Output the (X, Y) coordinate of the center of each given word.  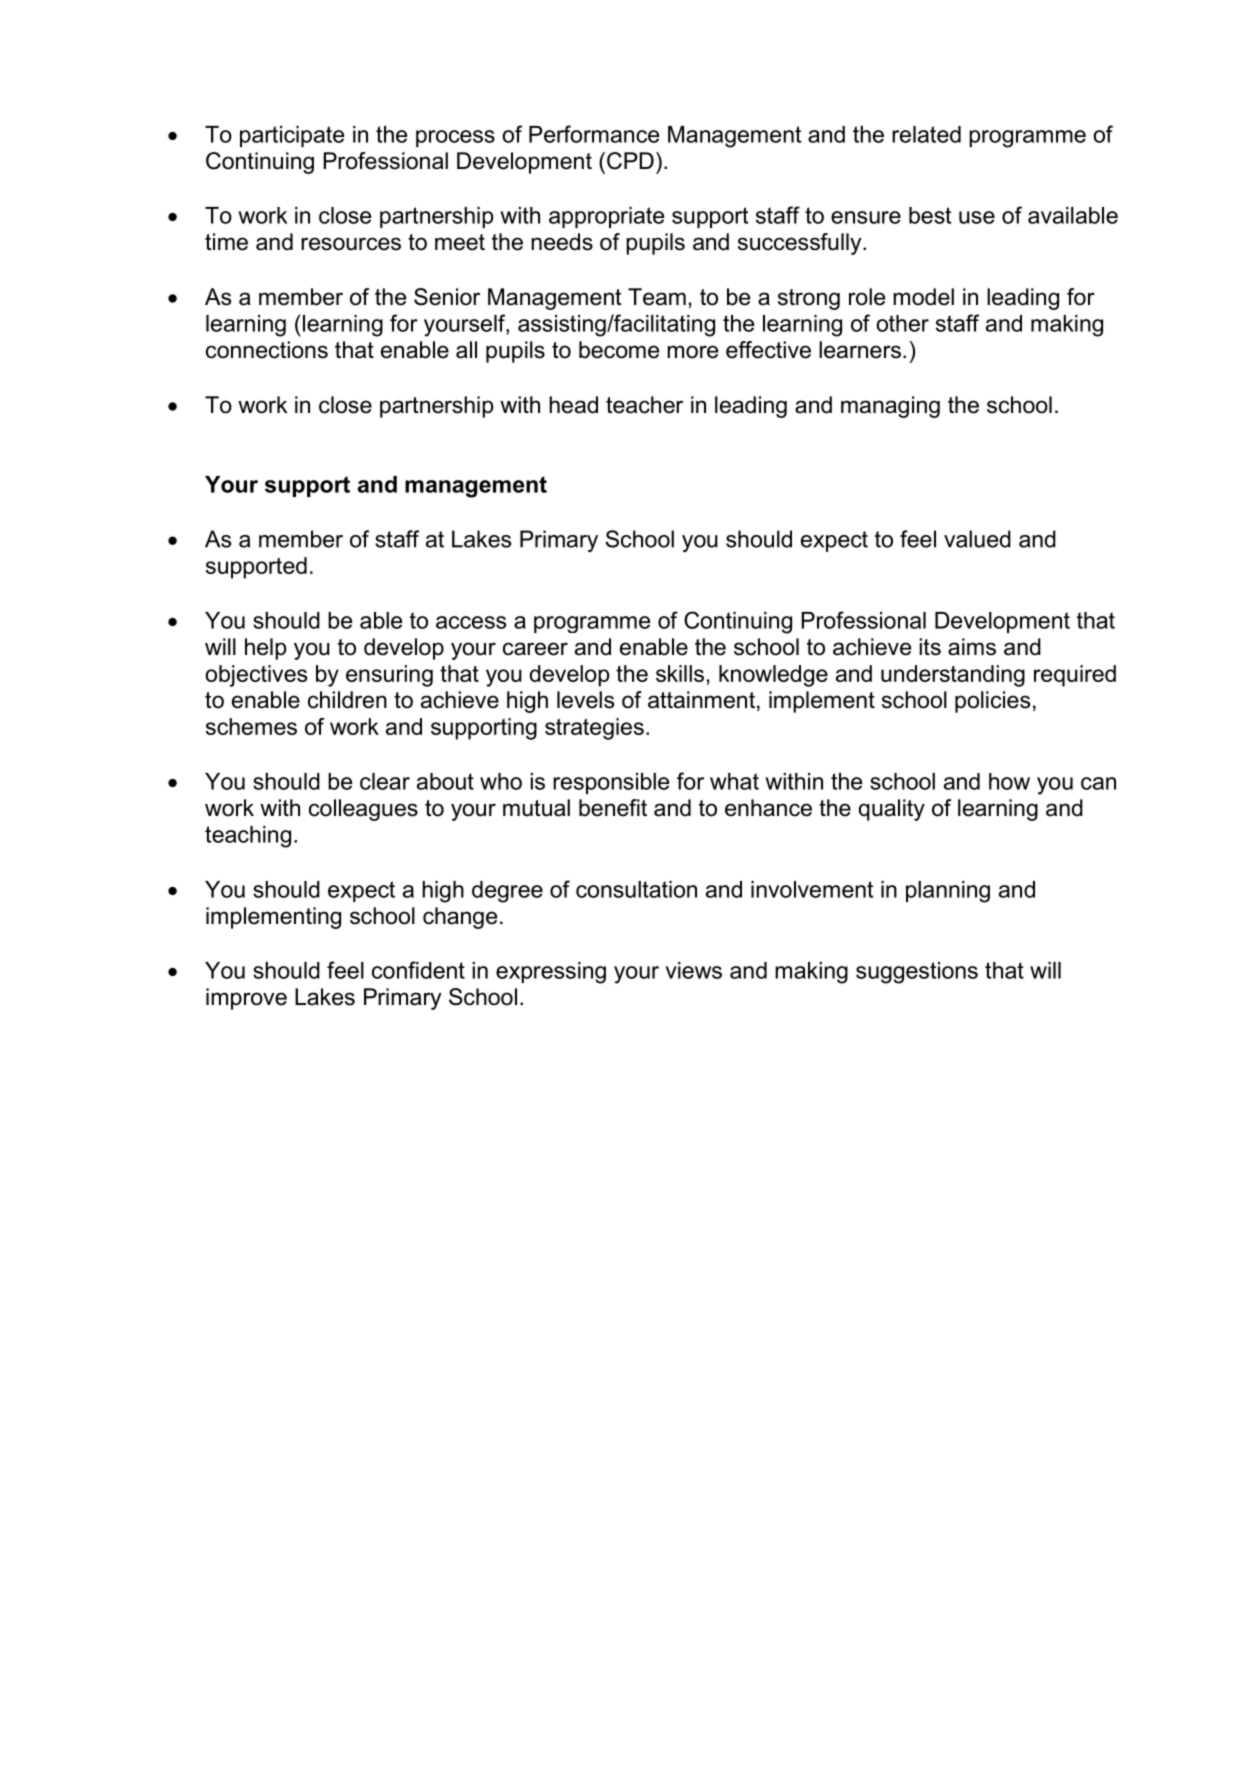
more (692, 352)
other (902, 323)
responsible (611, 783)
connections (267, 350)
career (535, 649)
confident (418, 970)
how (1009, 781)
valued (977, 539)
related (926, 134)
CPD (630, 161)
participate (292, 136)
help (265, 649)
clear (385, 781)
